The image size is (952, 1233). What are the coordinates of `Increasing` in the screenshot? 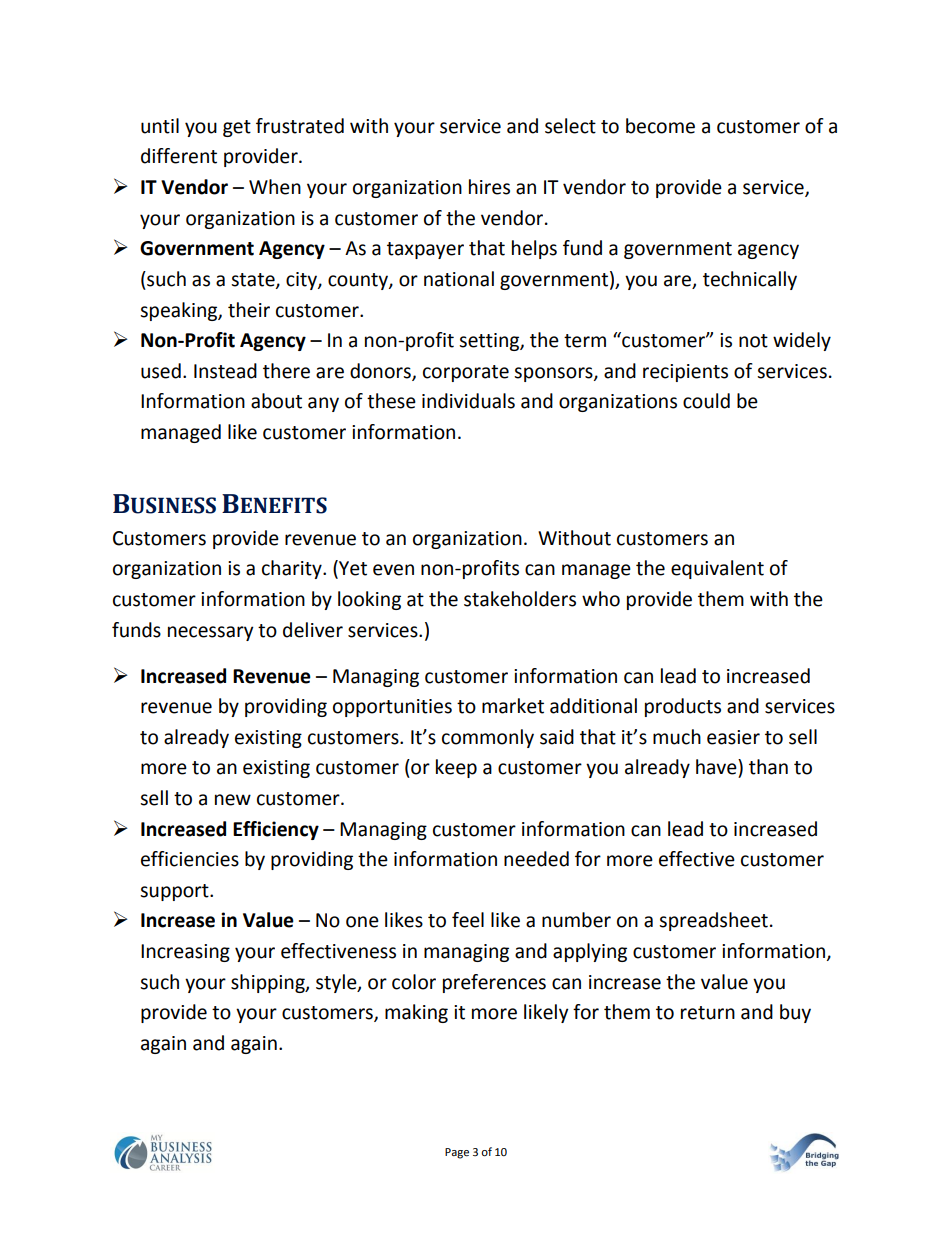 It's located at (185, 953).
